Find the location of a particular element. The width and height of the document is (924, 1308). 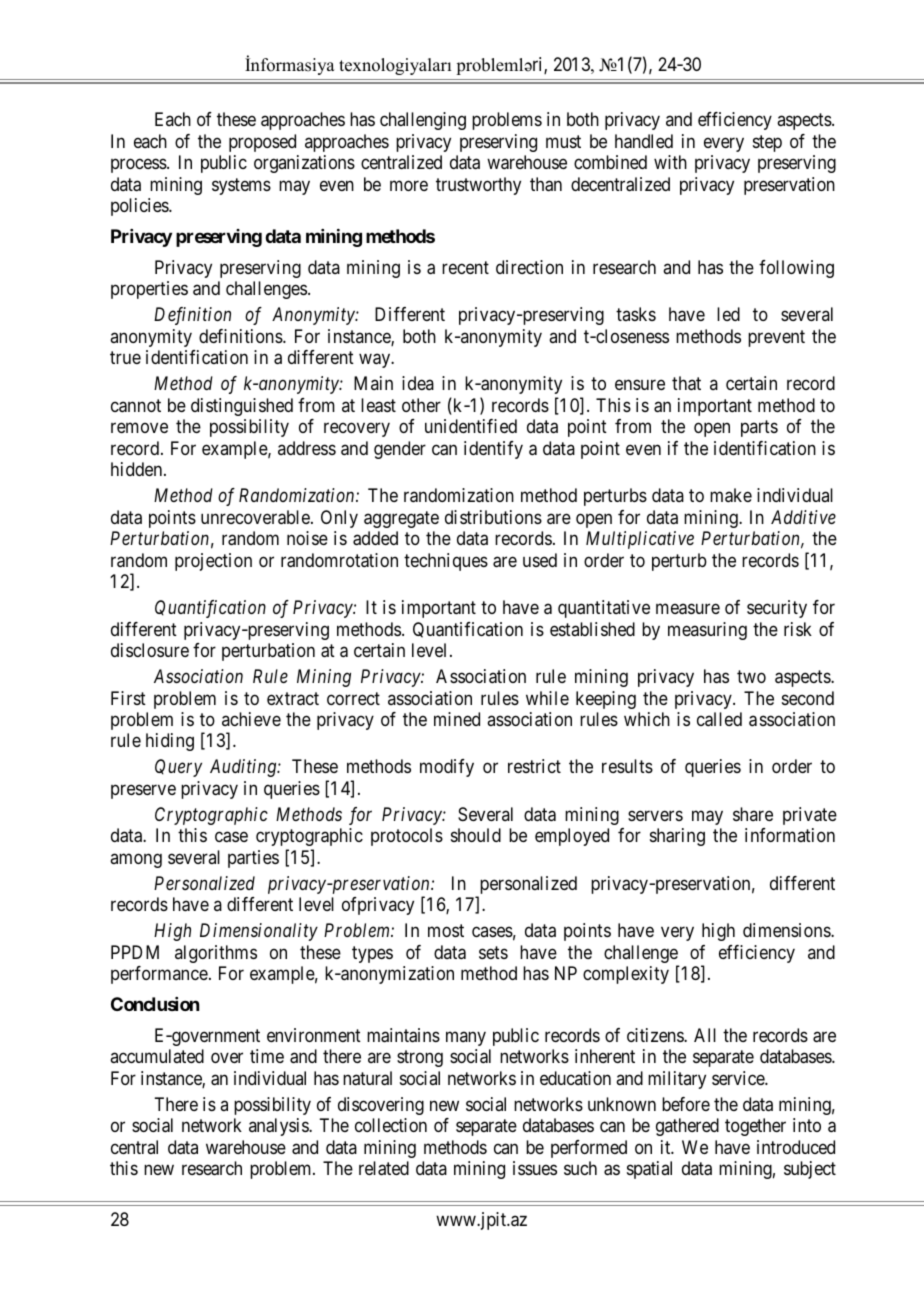

identify is located at coordinates (493, 450).
